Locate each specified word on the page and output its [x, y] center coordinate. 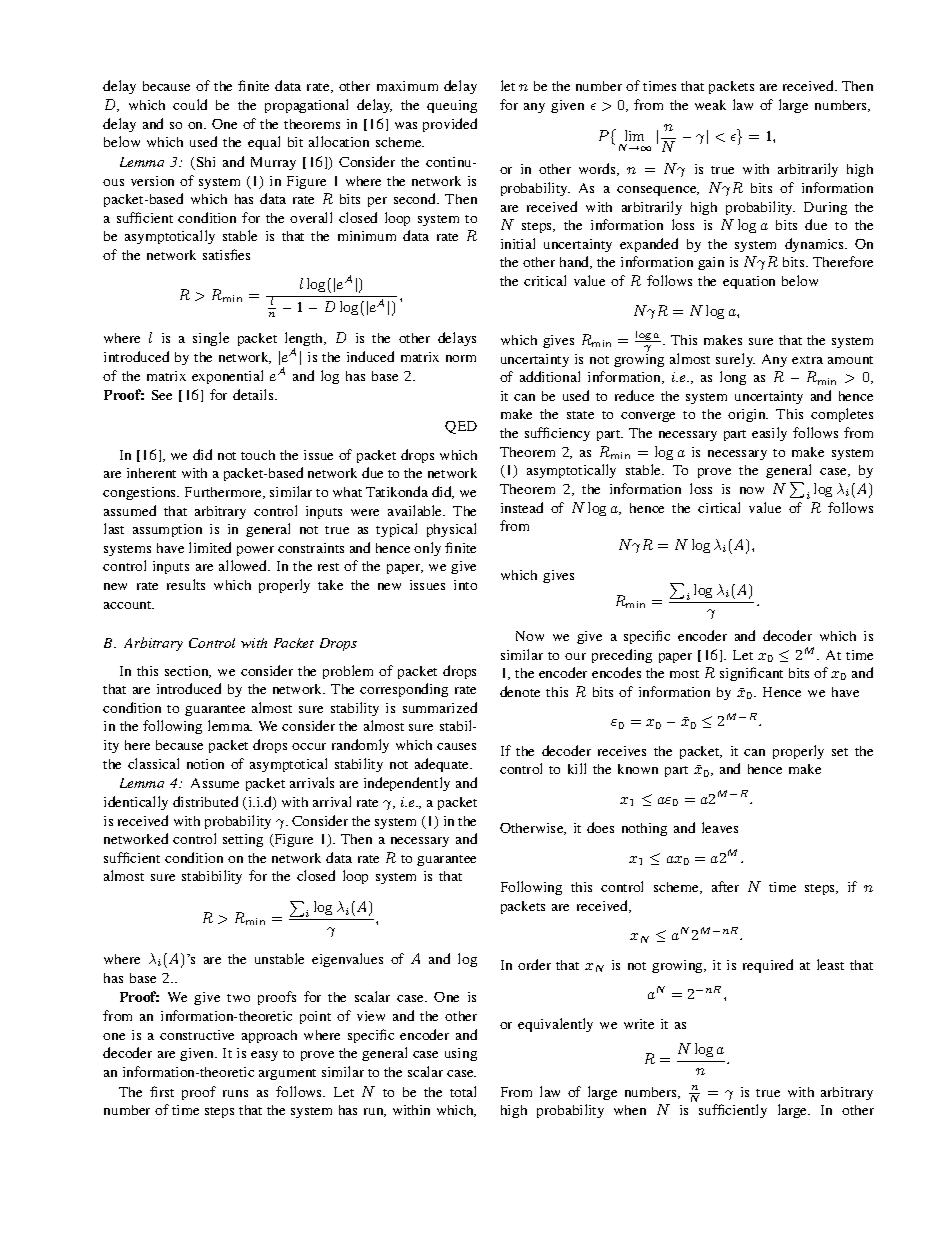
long [733, 378]
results [186, 584]
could [190, 104]
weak [710, 105]
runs [235, 1093]
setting [243, 840]
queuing [452, 106]
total [463, 1091]
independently [407, 784]
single [211, 339]
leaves [720, 827]
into [465, 585]
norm [461, 358]
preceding [622, 656]
